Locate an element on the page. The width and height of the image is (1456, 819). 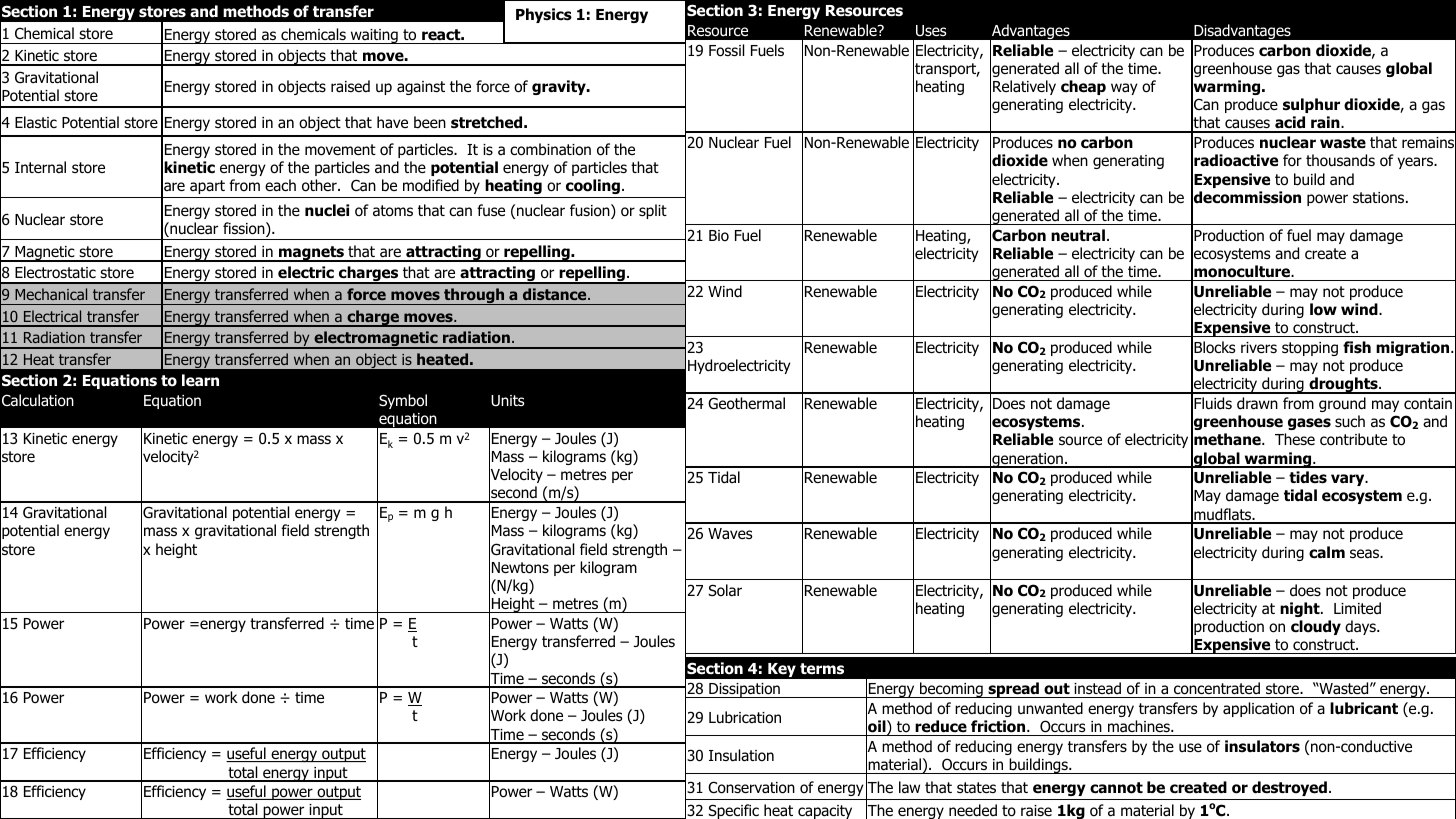
tides is located at coordinates (1308, 477).
